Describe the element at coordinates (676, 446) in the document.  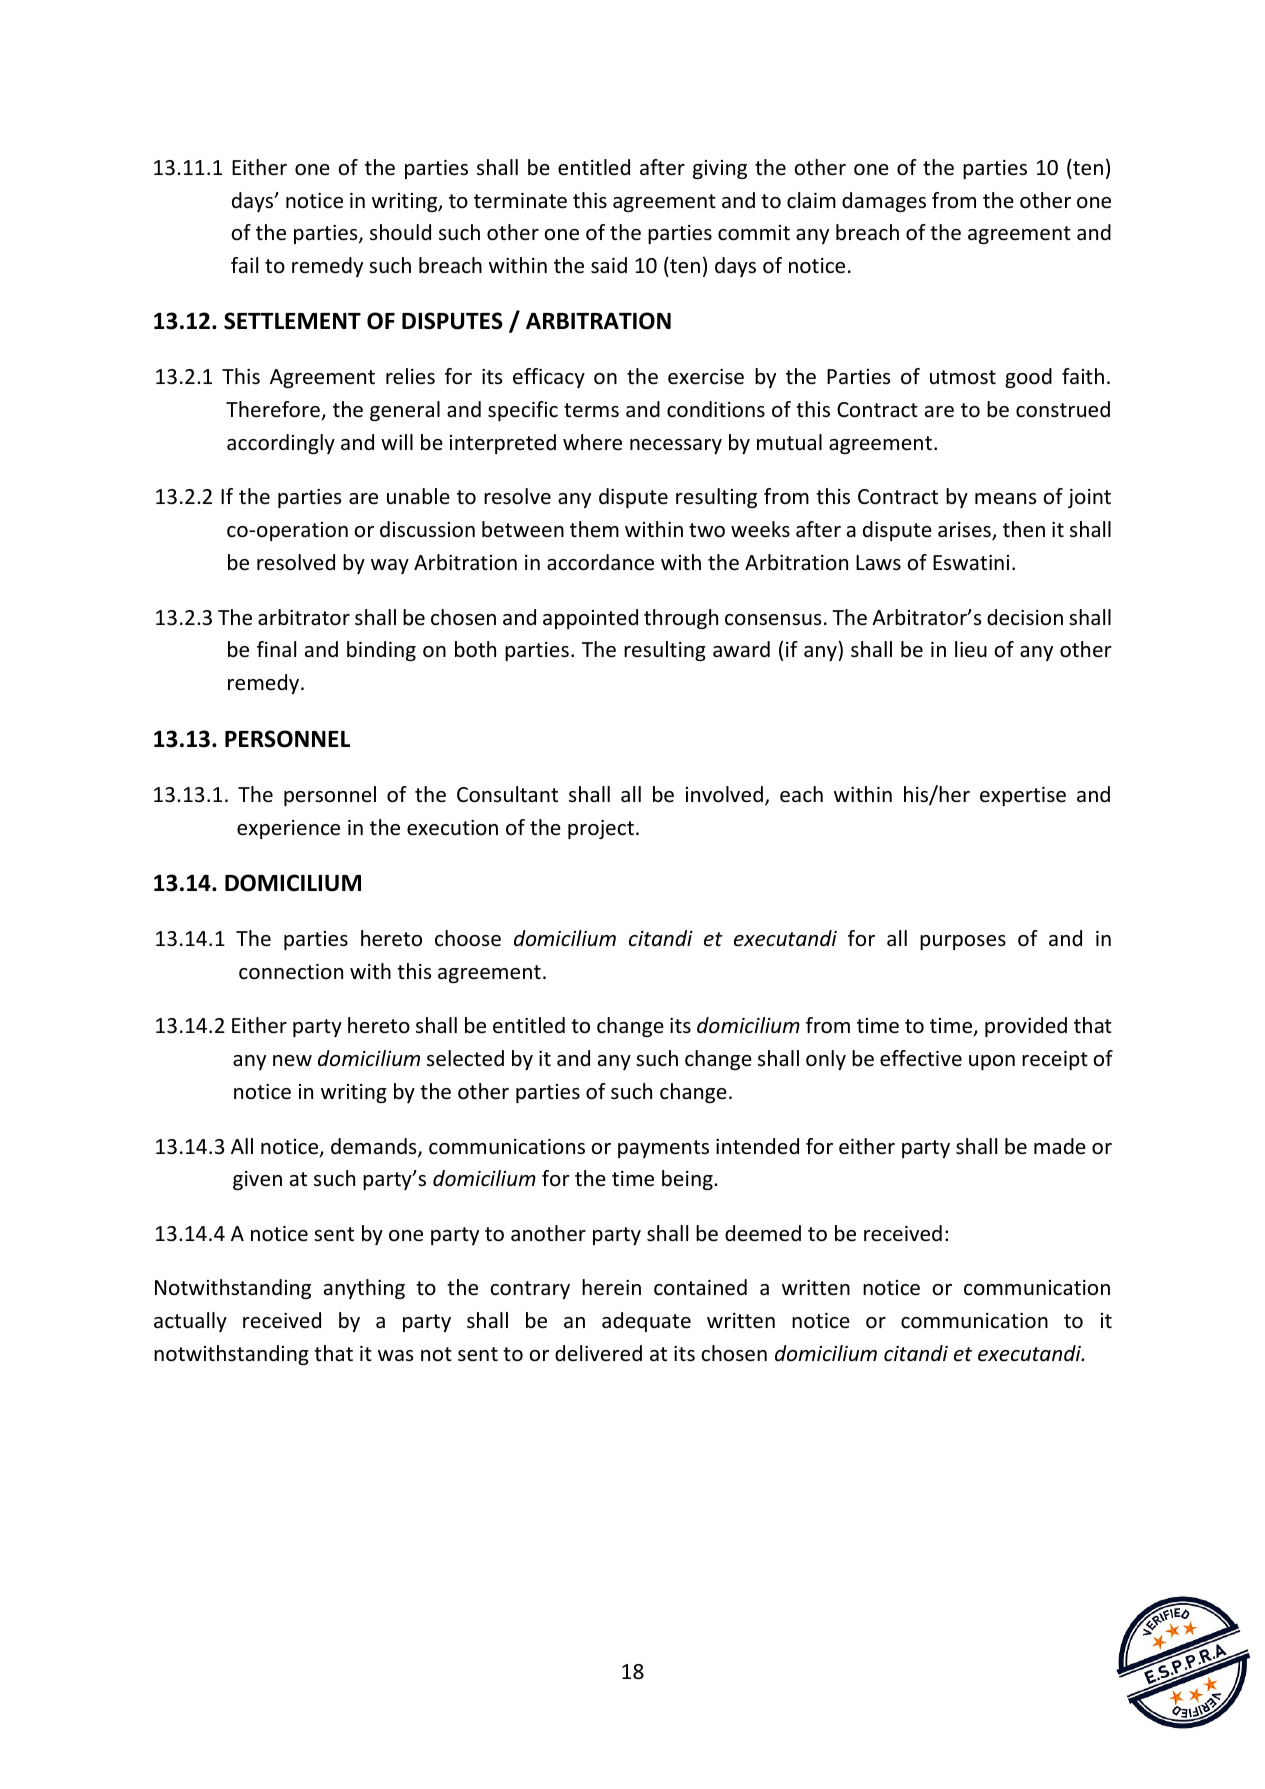
I see `necessary` at that location.
